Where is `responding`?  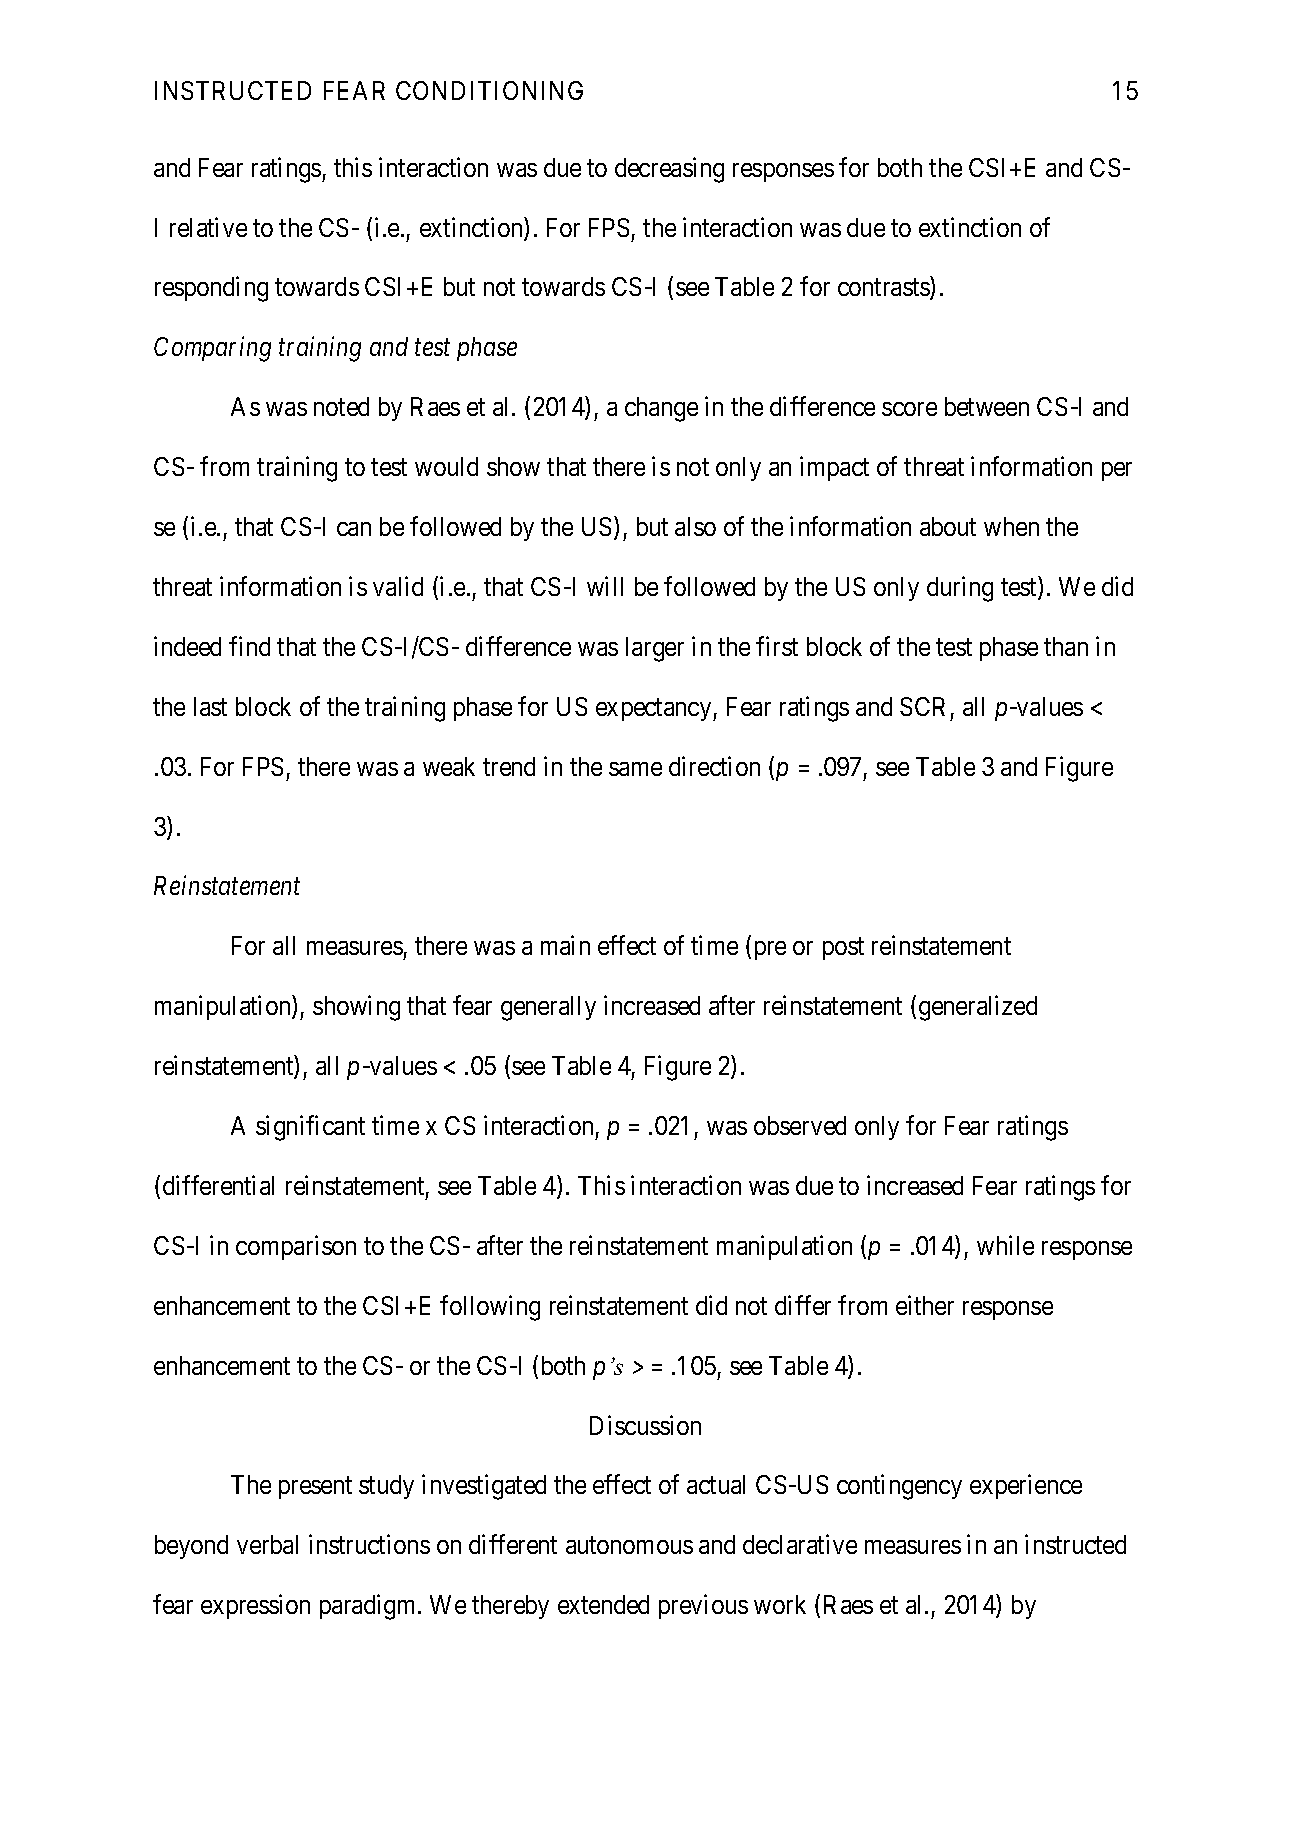 responding is located at coordinates (211, 289).
